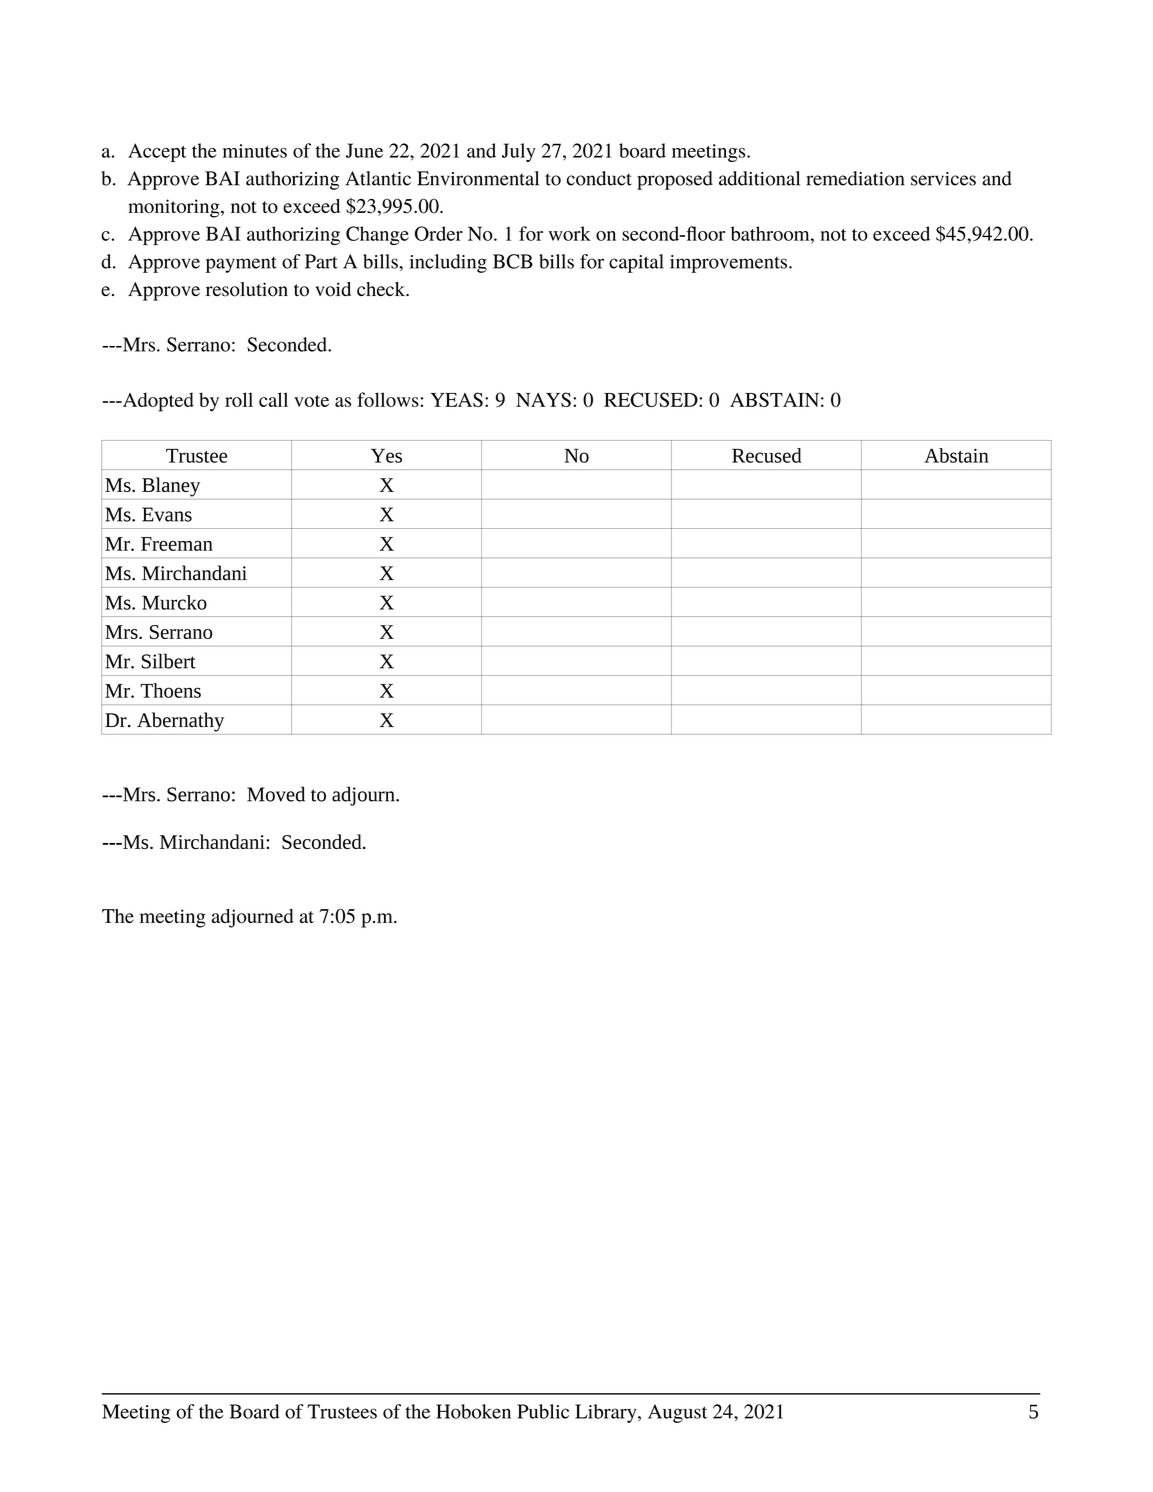 The width and height of the screenshot is (1153, 1492). Describe the element at coordinates (543, 1411) in the screenshot. I see `Public` at that location.
